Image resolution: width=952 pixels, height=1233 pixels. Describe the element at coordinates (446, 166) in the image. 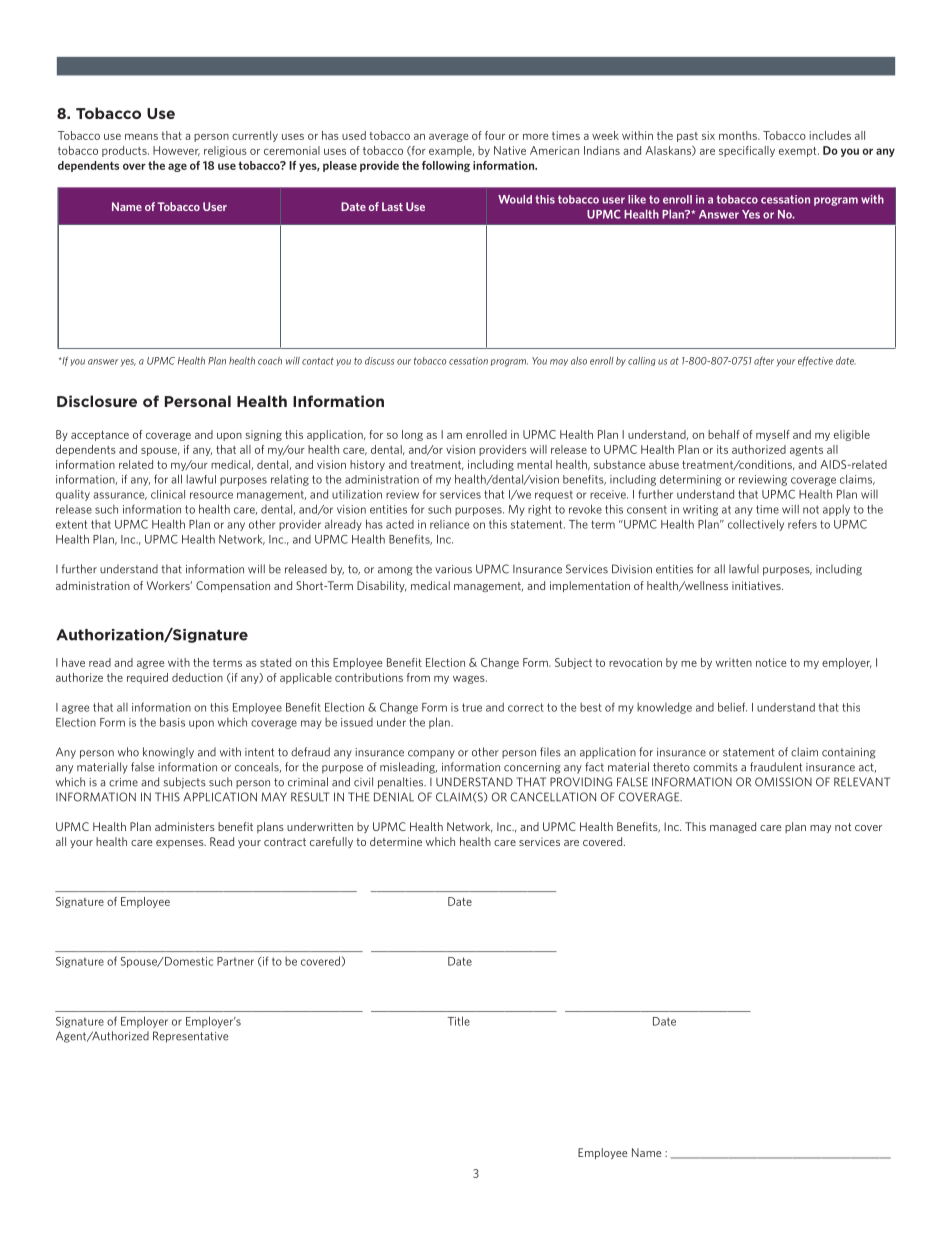

I see `following` at that location.
